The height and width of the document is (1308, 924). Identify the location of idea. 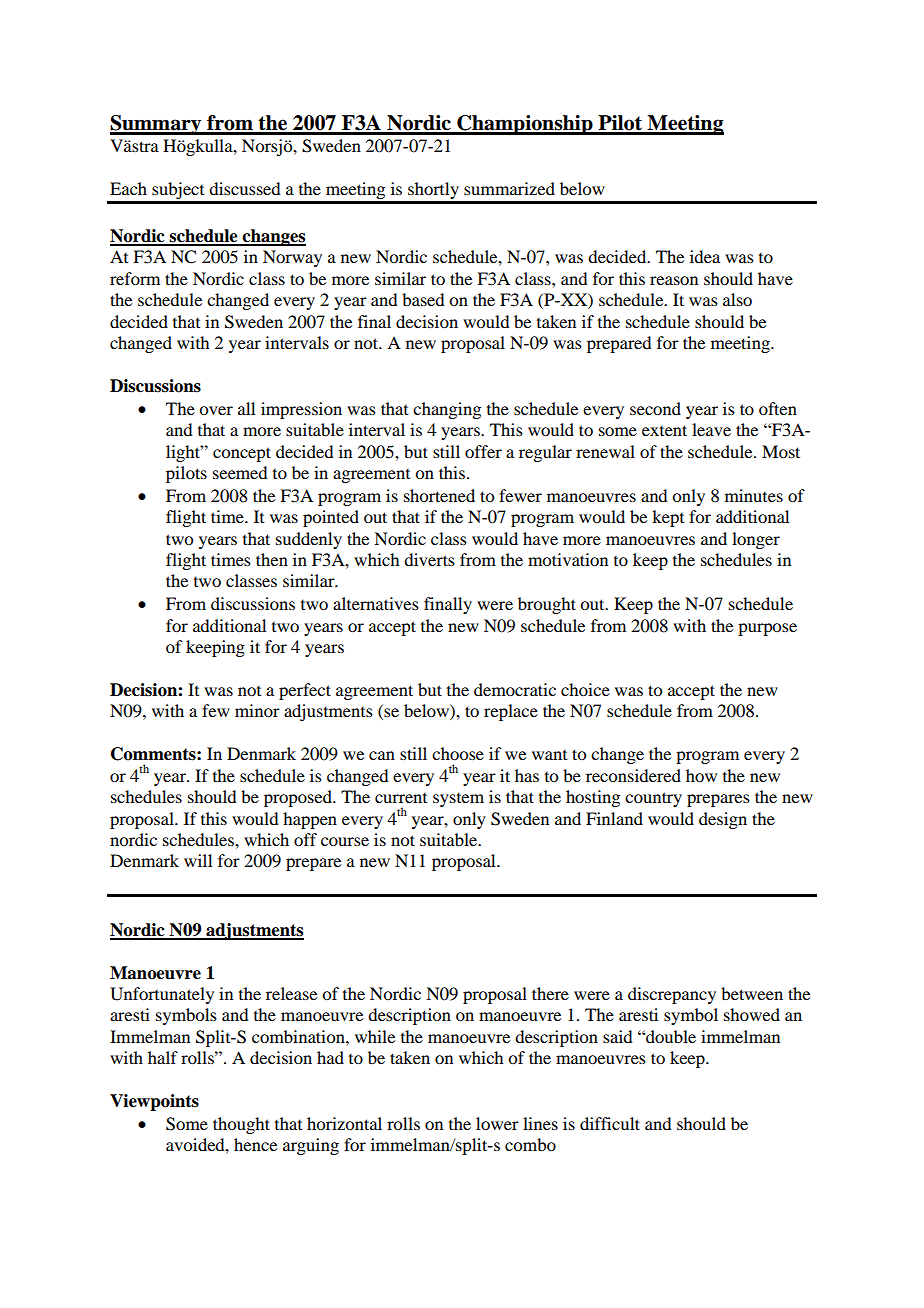
(705, 256).
